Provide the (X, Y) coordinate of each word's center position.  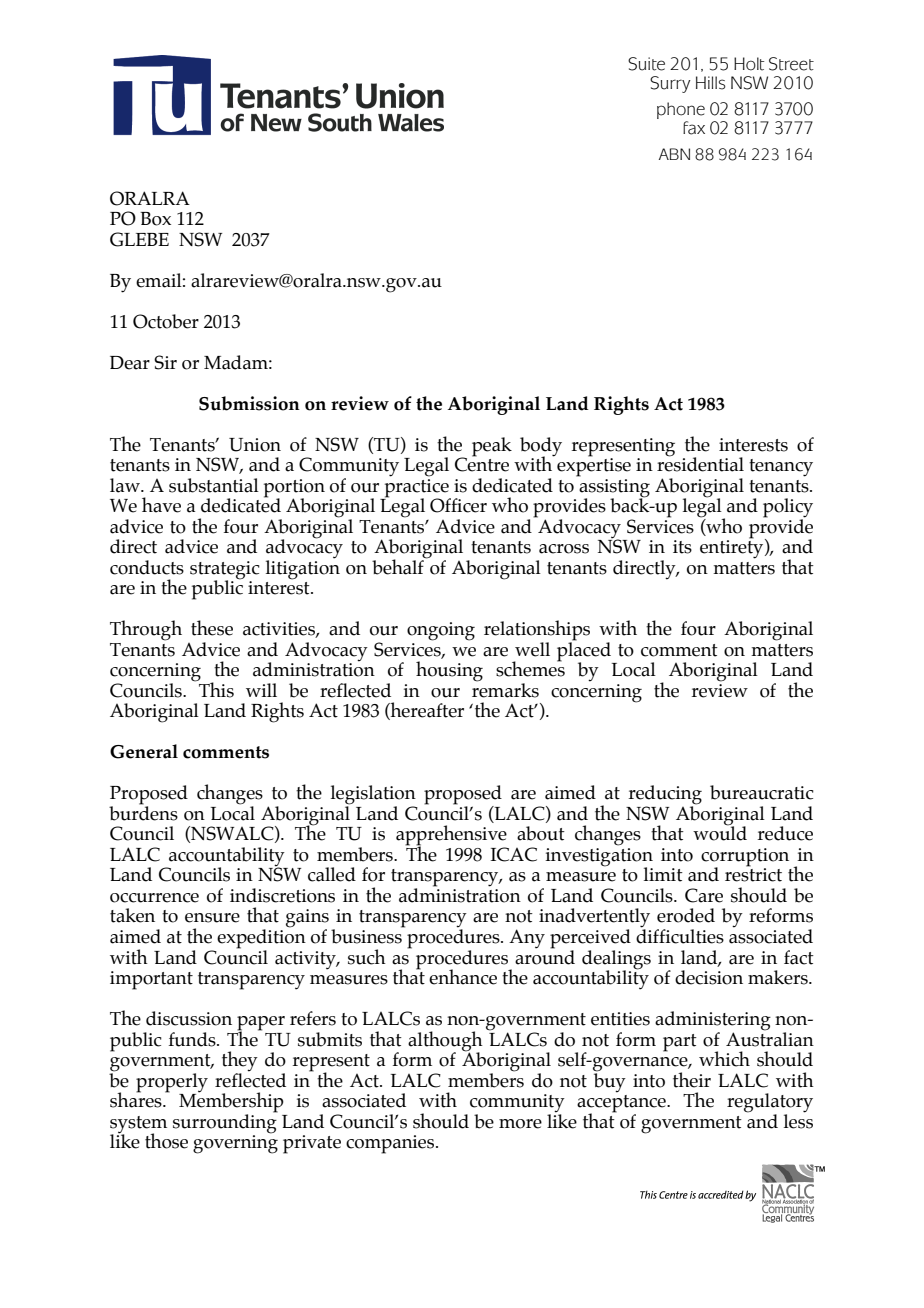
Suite (646, 64)
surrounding (225, 1123)
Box (155, 219)
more (520, 1124)
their (692, 1080)
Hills (711, 83)
